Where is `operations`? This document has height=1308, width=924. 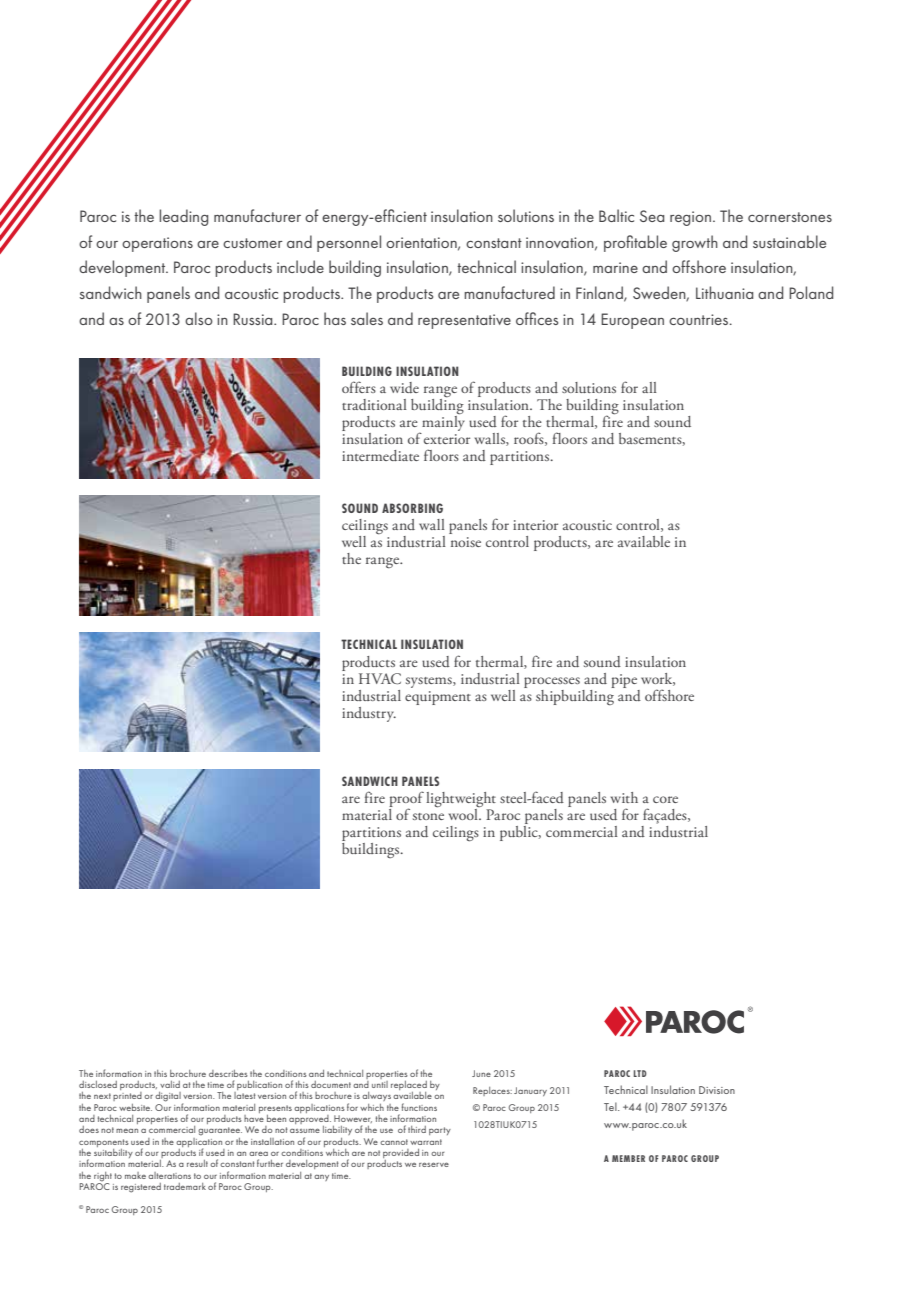
operations is located at coordinates (157, 244).
